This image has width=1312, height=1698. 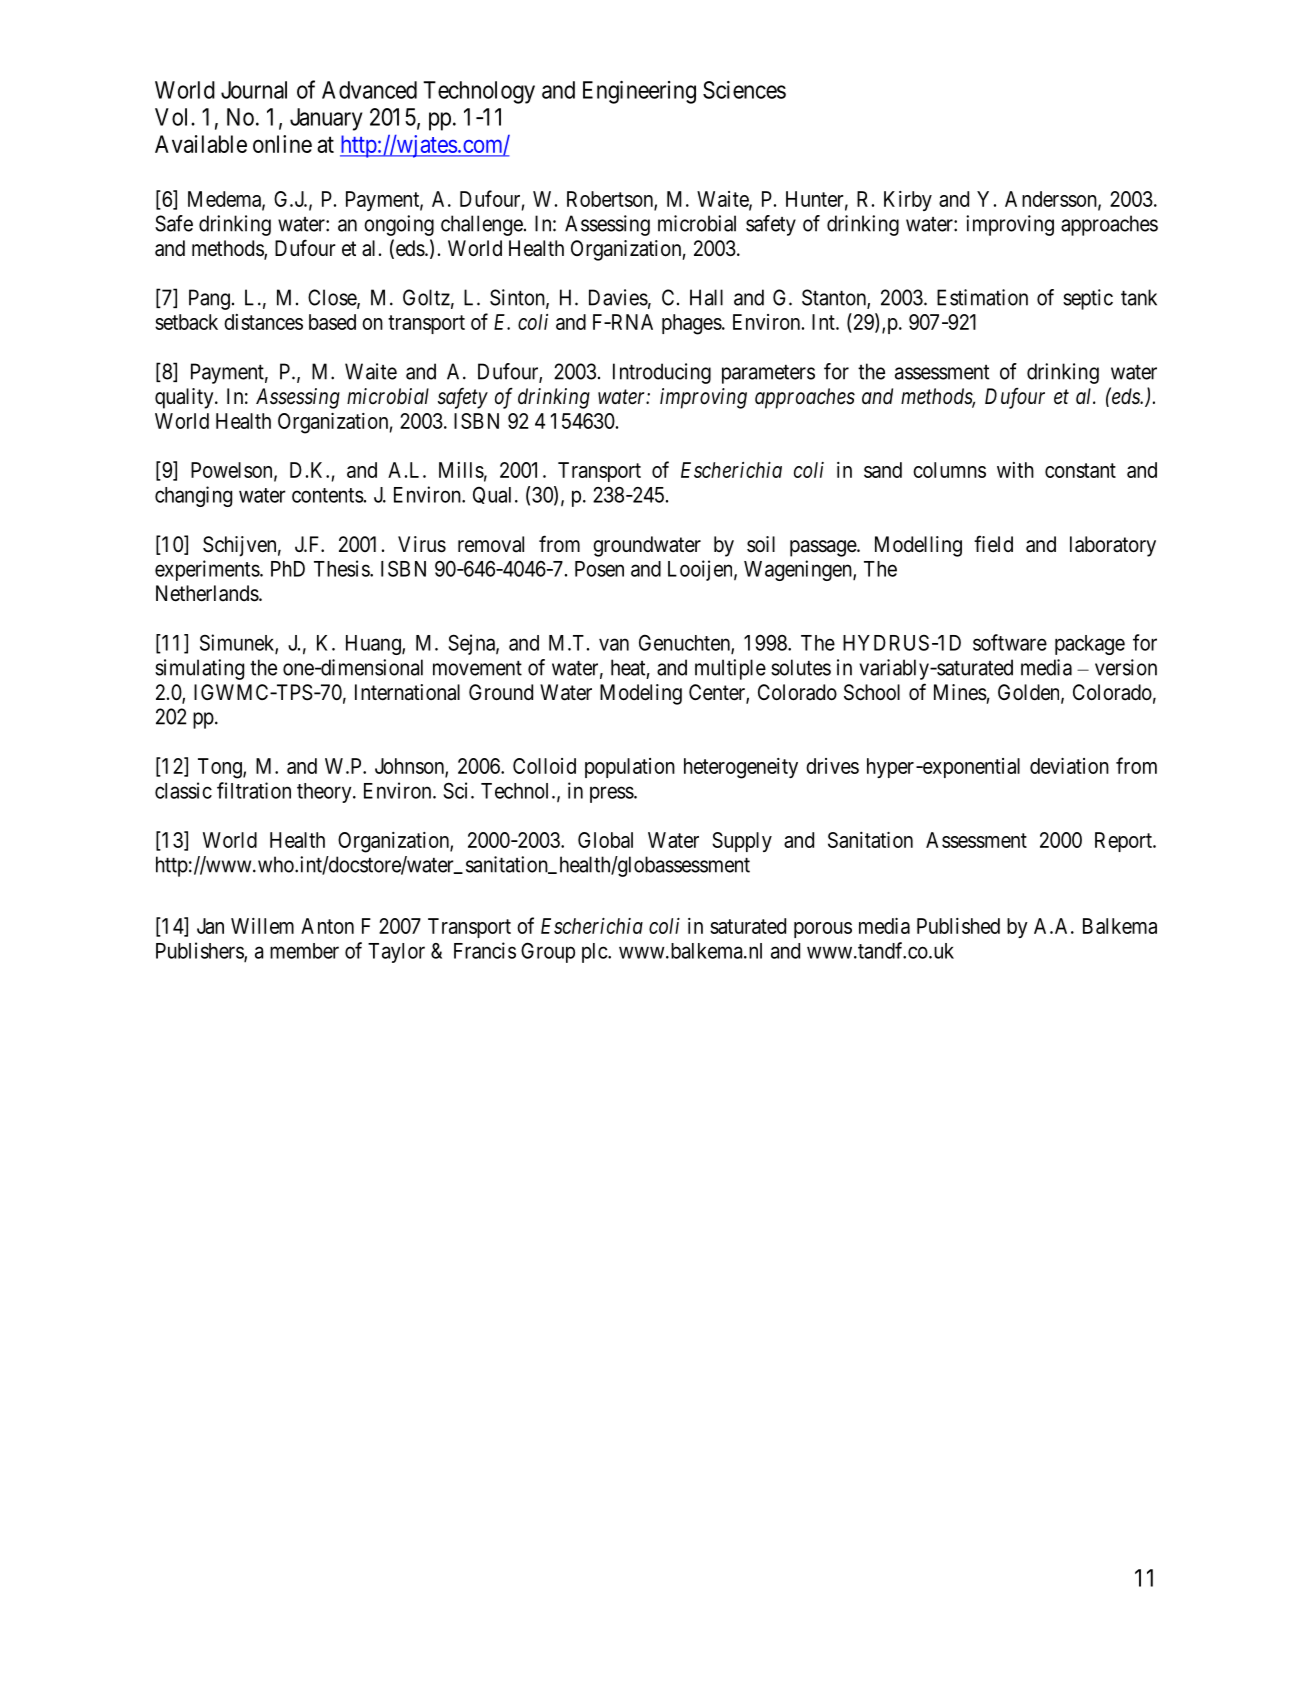 I want to click on Engineering, so click(x=639, y=92).
